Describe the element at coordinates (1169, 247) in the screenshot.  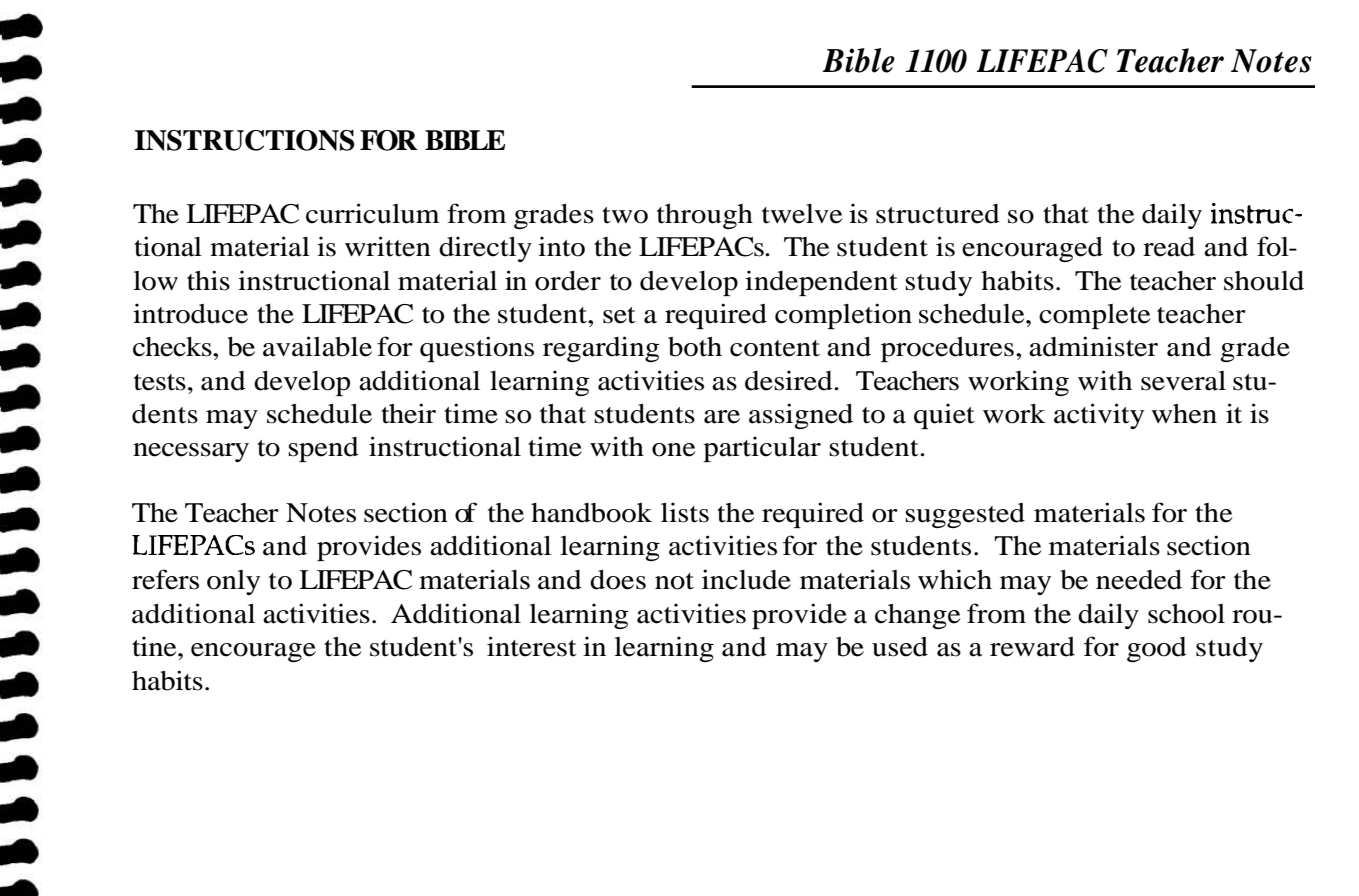
I see `read` at that location.
